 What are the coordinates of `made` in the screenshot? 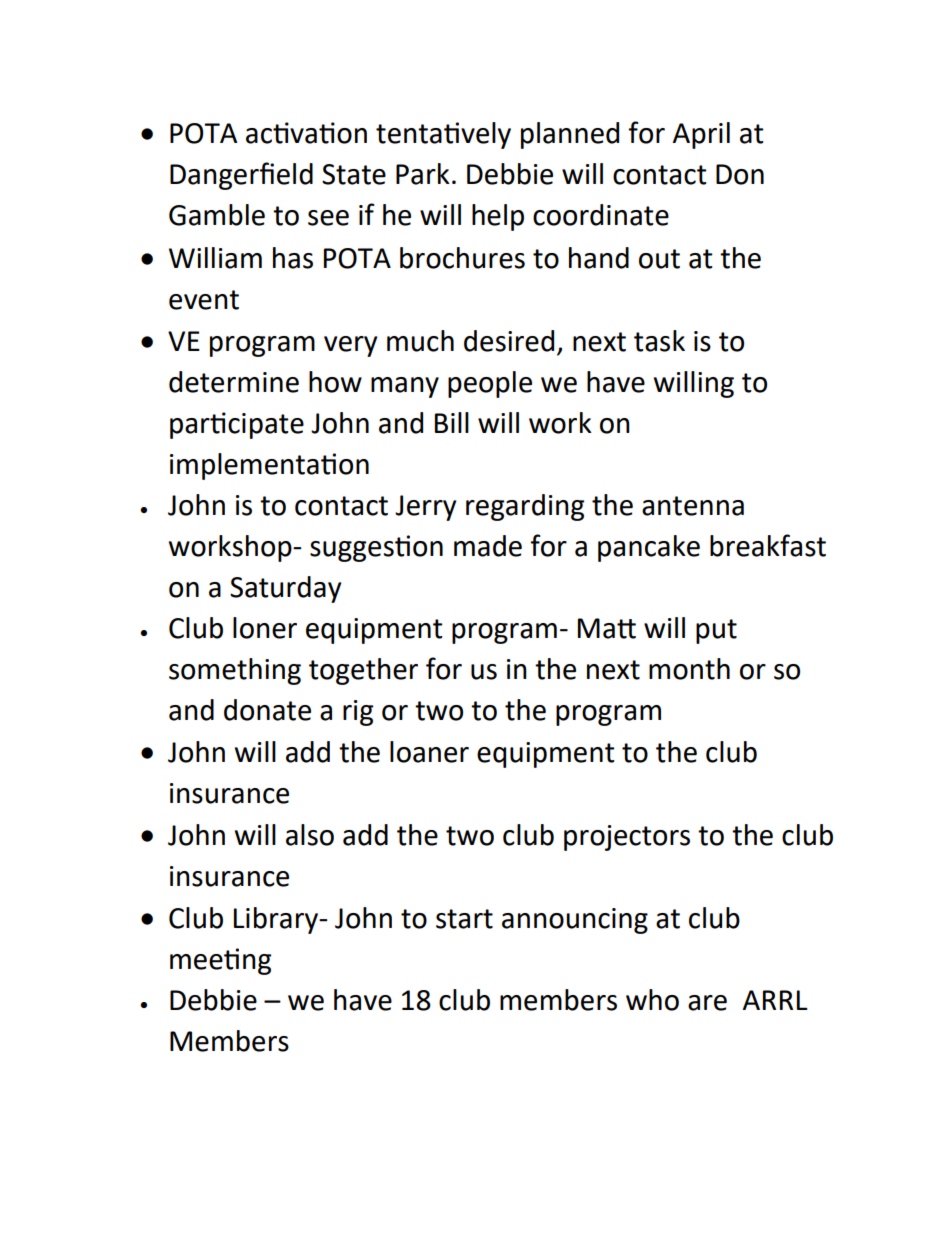 It's located at (488, 546).
